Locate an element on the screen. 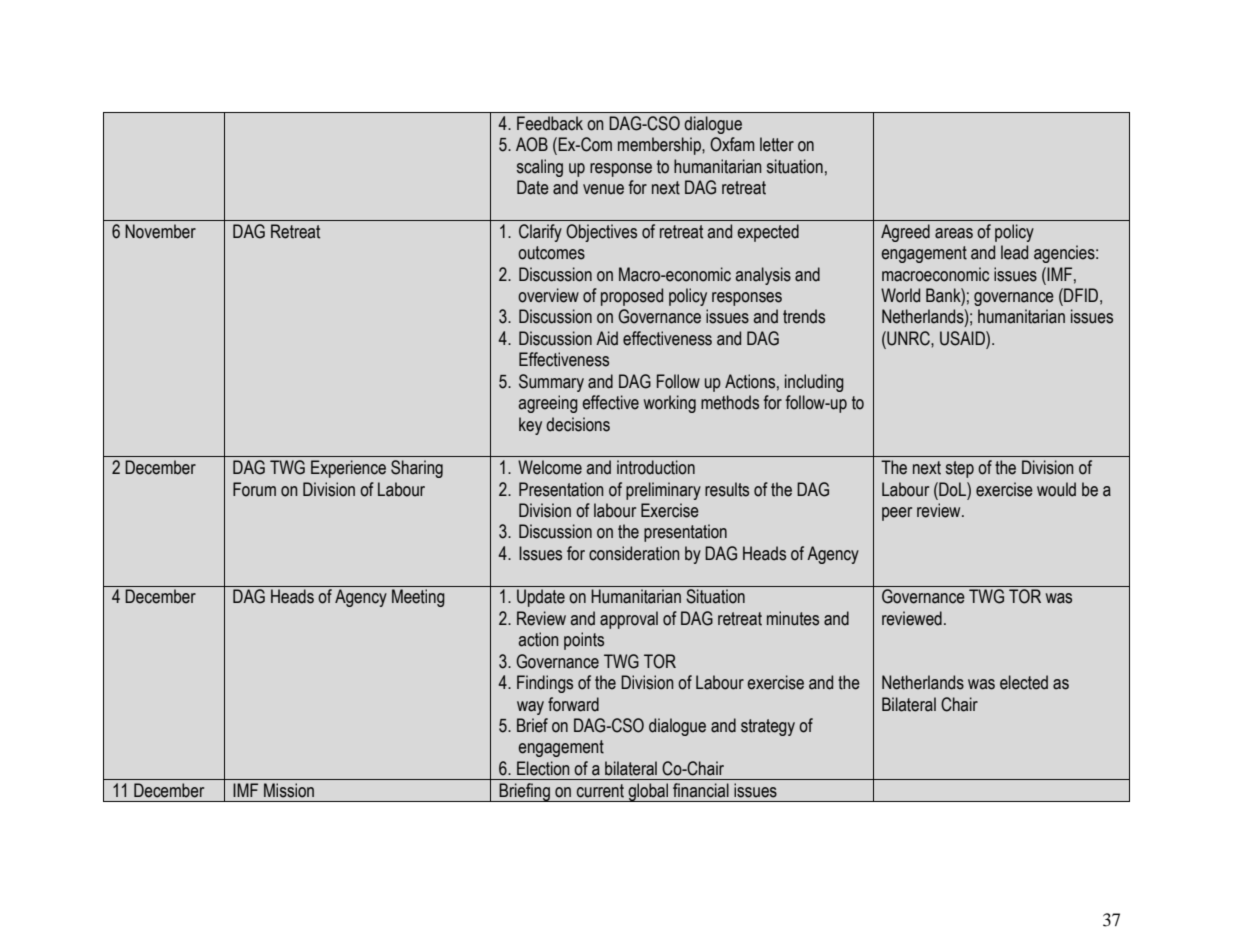 This screenshot has width=1233, height=952. consideration is located at coordinates (634, 553).
